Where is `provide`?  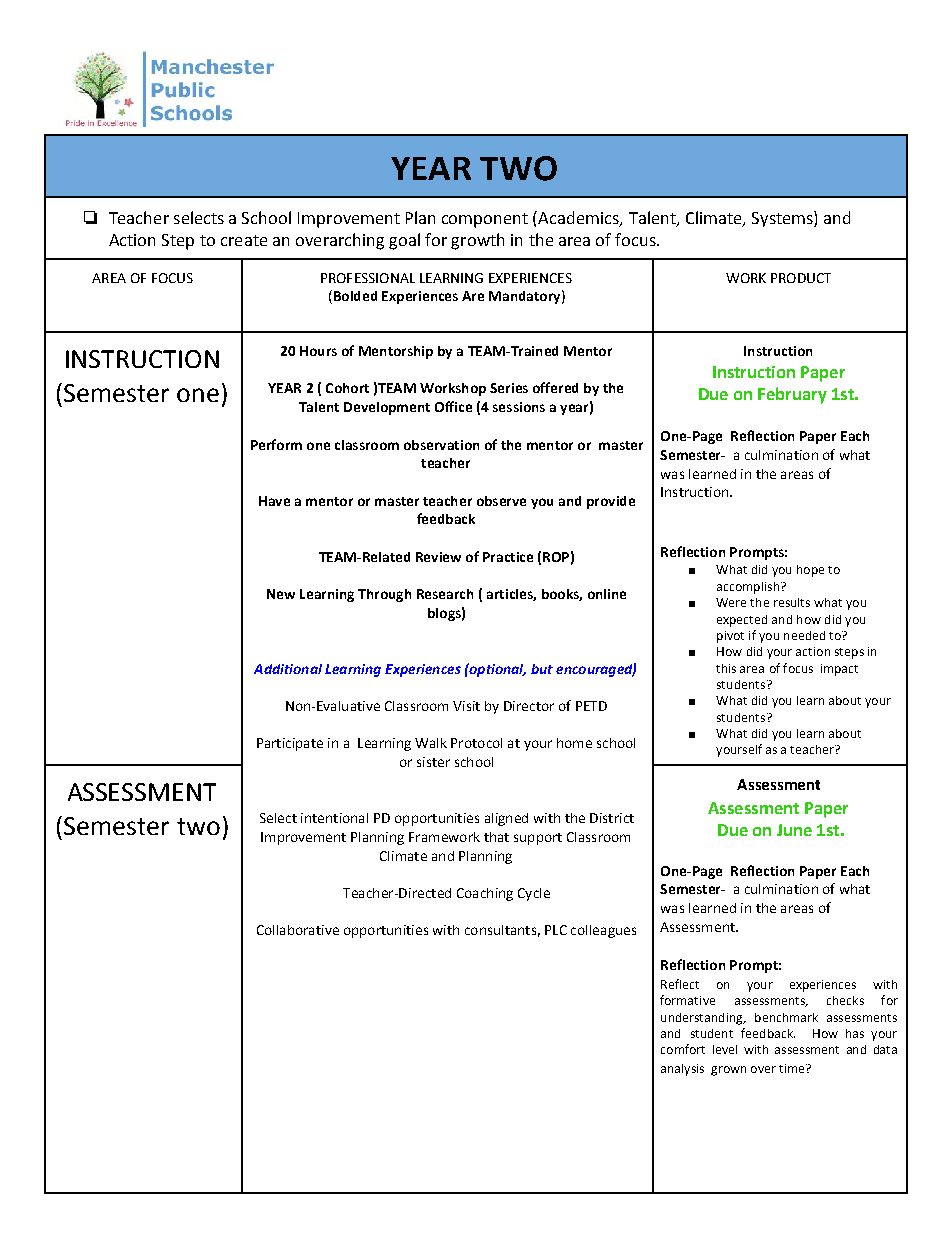 provide is located at coordinates (611, 502).
